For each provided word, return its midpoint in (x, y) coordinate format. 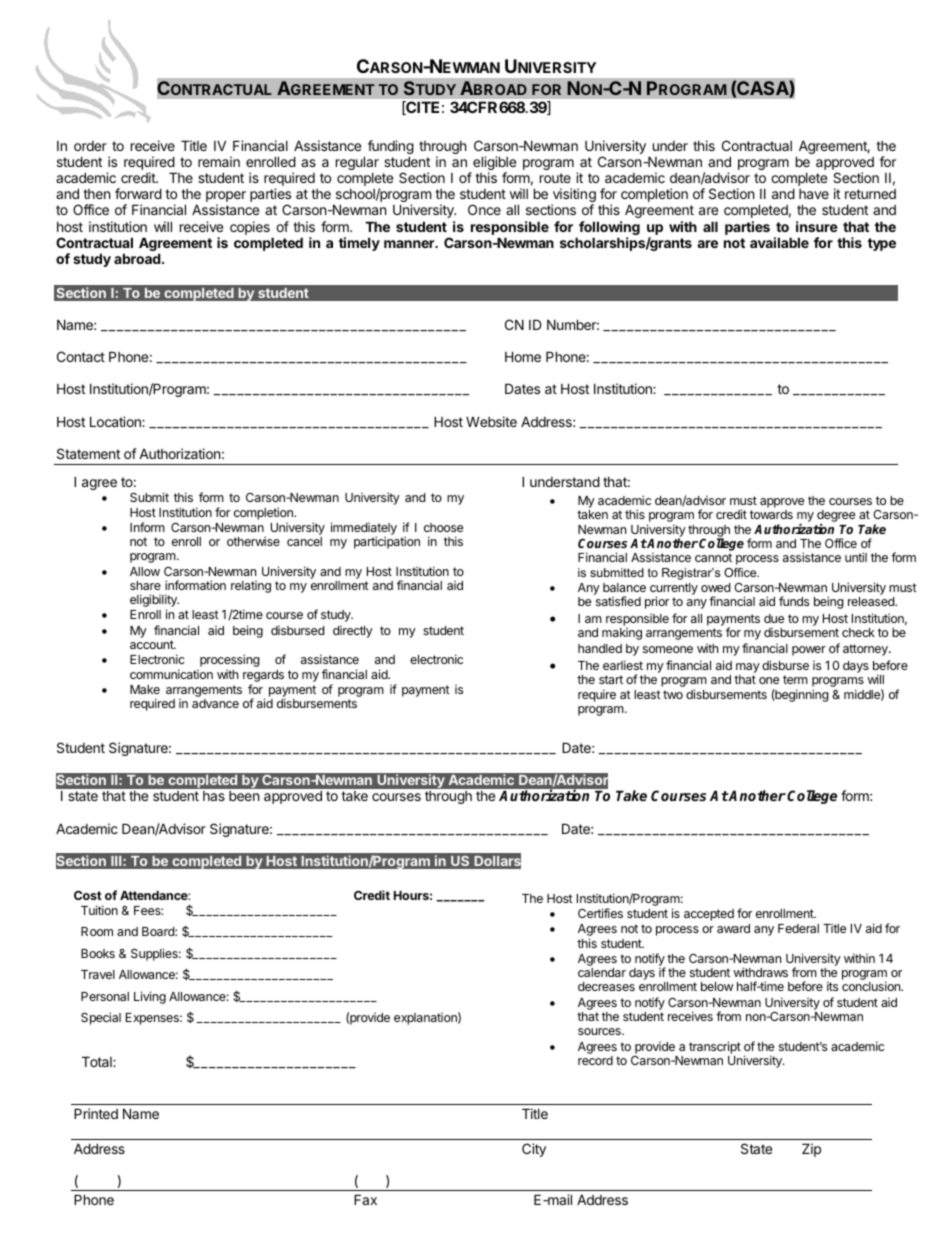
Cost (88, 895)
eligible (493, 164)
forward (138, 193)
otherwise (253, 541)
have (814, 194)
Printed (96, 1113)
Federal (798, 928)
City (534, 1150)
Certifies (600, 913)
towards (771, 514)
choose (443, 527)
